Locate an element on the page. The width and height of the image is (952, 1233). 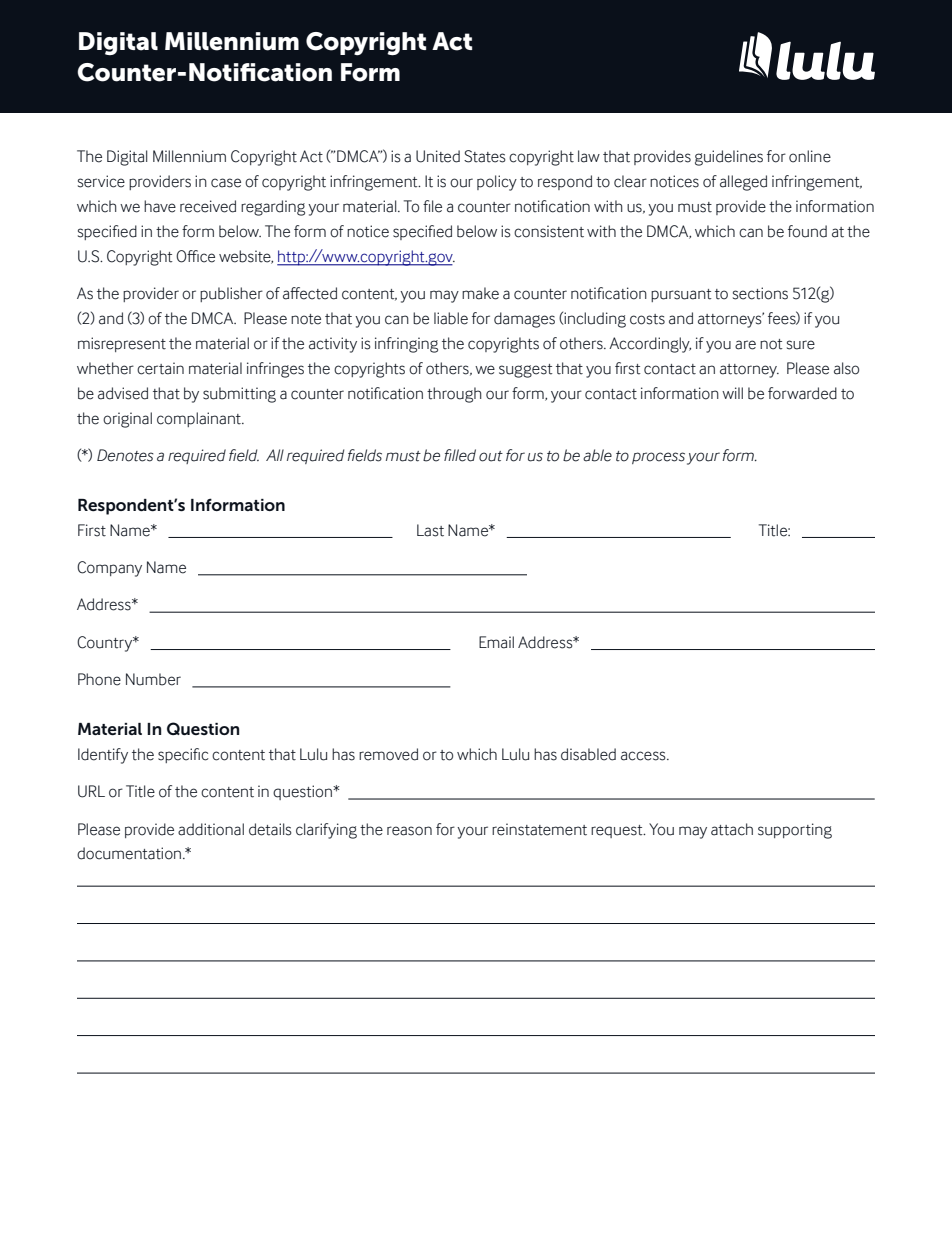
alleged is located at coordinates (743, 183).
